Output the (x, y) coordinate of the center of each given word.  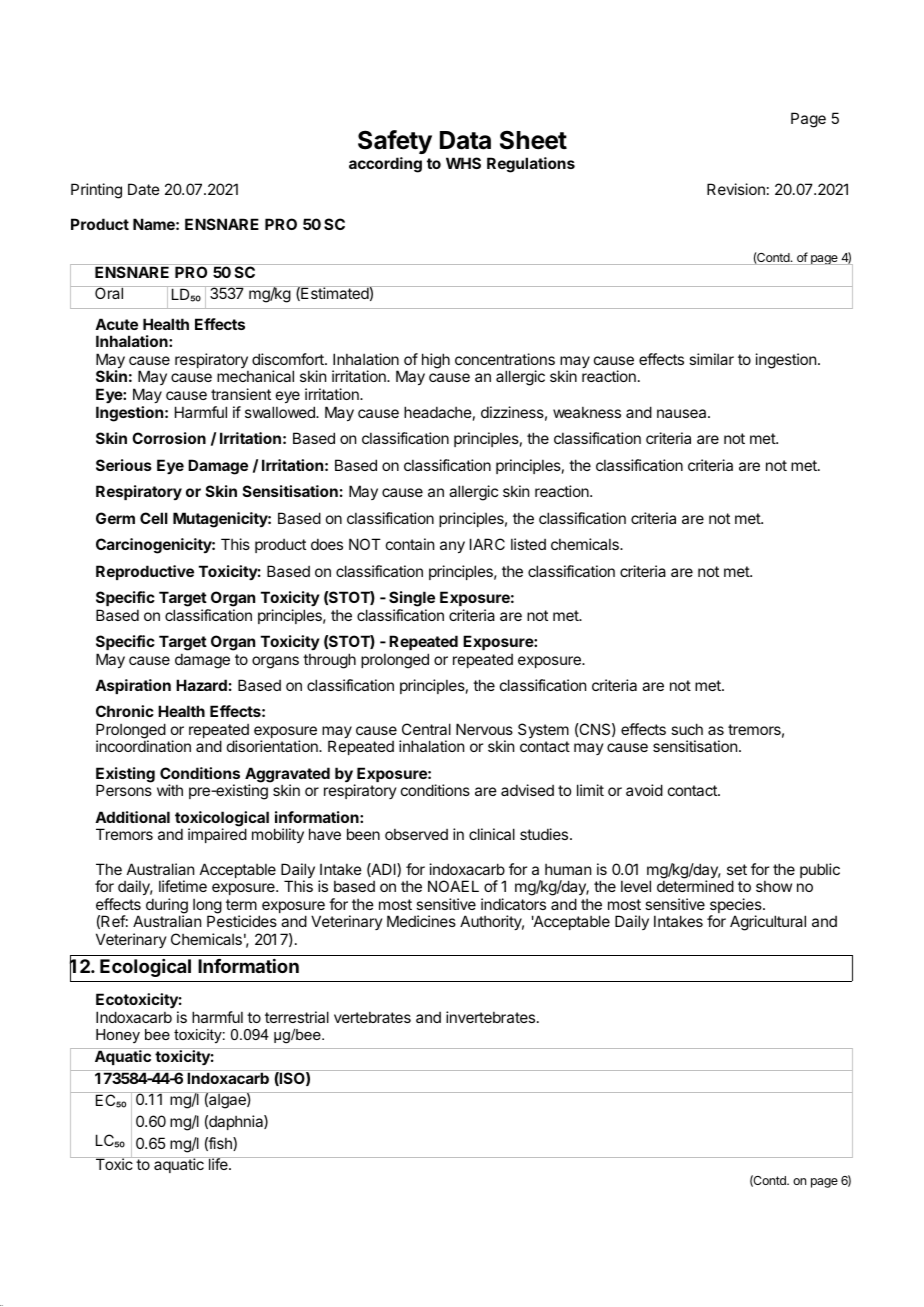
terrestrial (297, 1017)
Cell (154, 518)
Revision (736, 189)
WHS (463, 163)
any (452, 547)
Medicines (421, 921)
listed (528, 544)
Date (144, 189)
